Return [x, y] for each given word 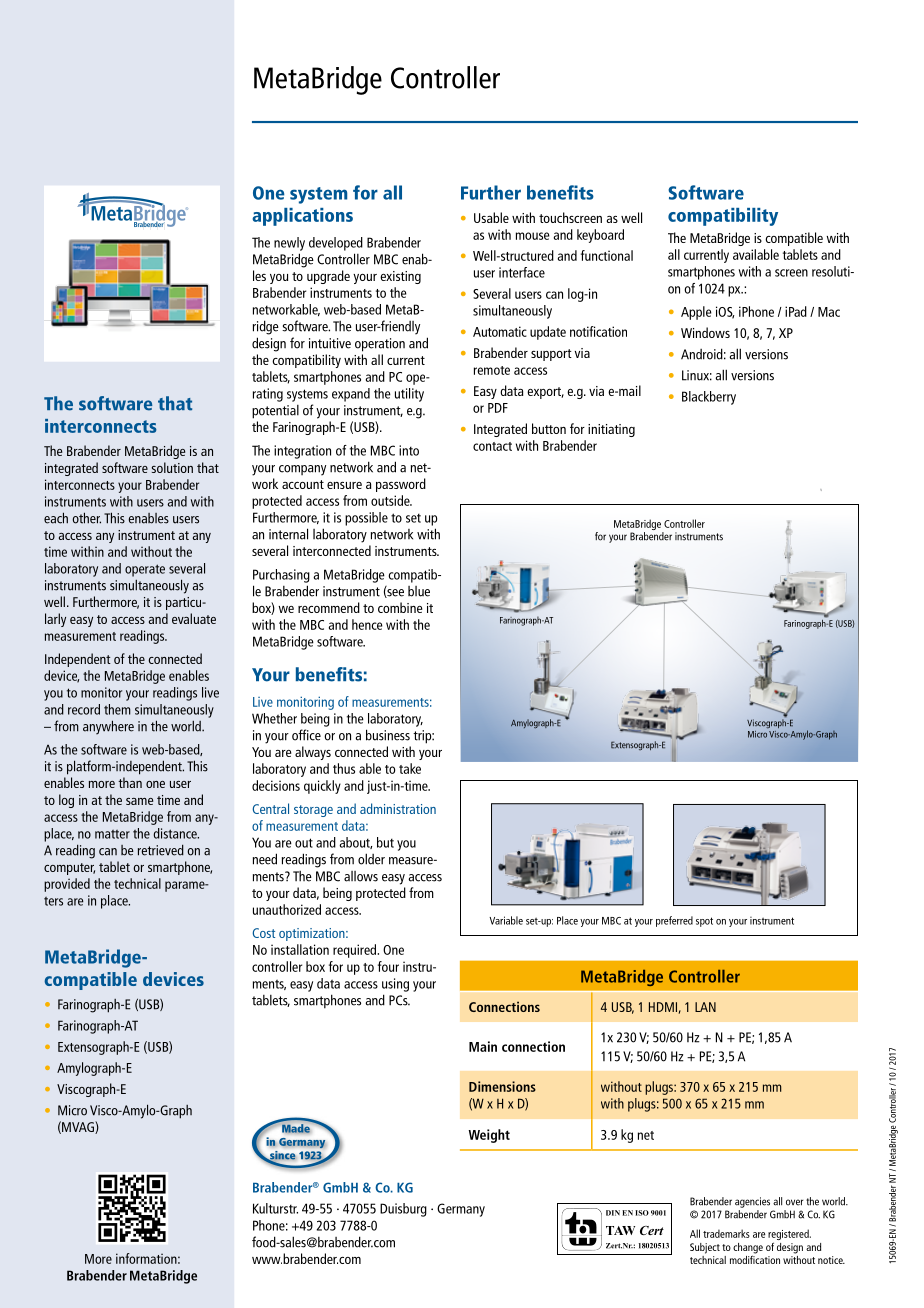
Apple [696, 313]
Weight [489, 1136]
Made [296, 1128]
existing [400, 277]
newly [289, 244]
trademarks [726, 1233]
